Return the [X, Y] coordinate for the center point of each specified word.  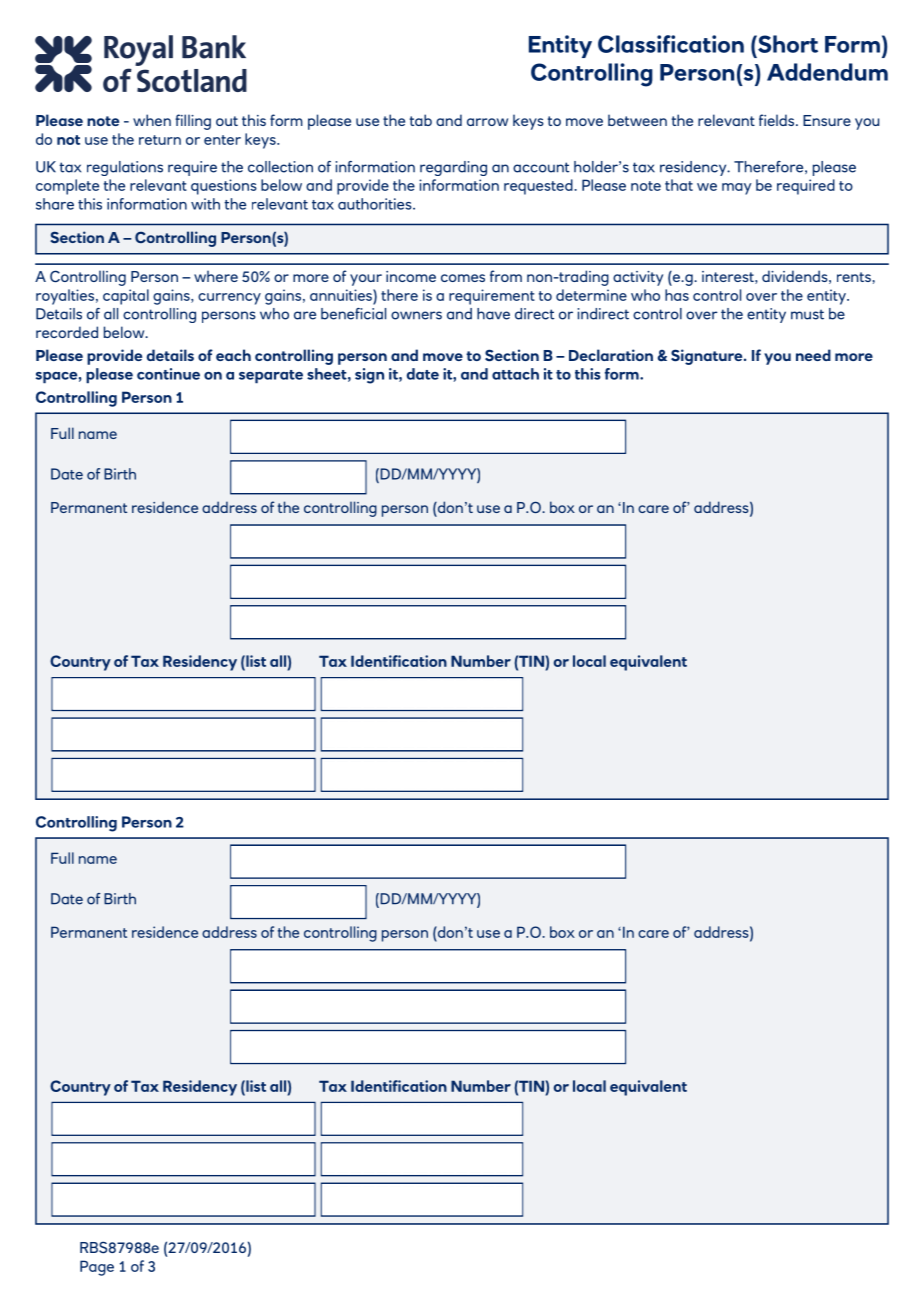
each [233, 355]
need [813, 355]
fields [778, 120]
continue [168, 374]
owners [416, 315]
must [807, 314]
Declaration [611, 355]
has [677, 295]
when [152, 120]
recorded [67, 332]
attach [515, 374]
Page [97, 1268]
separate [271, 377]
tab [421, 120]
